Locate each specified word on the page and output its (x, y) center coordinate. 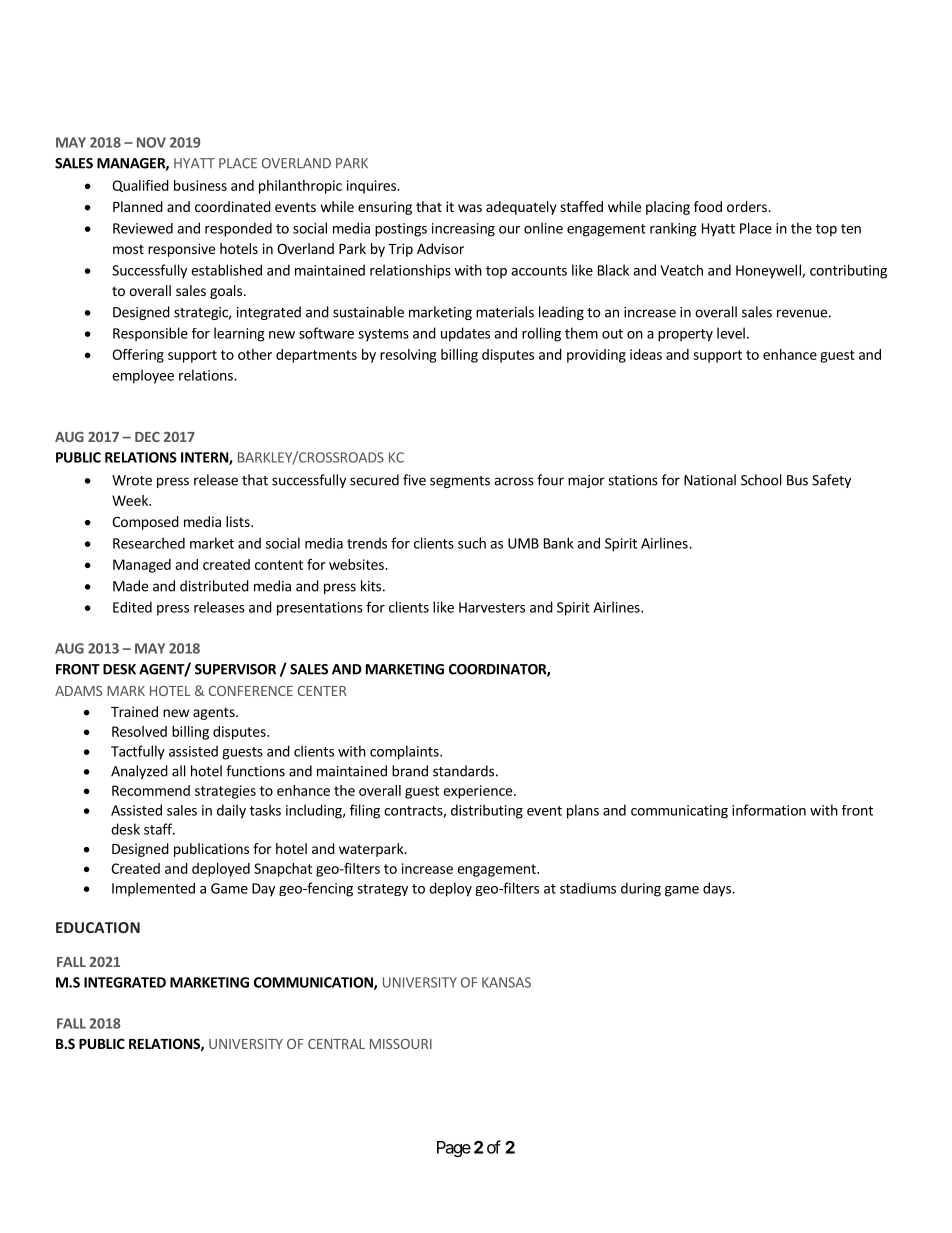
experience (477, 792)
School (761, 480)
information (769, 810)
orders (748, 206)
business (200, 185)
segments (460, 482)
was (470, 208)
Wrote (132, 480)
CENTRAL (336, 1044)
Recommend (151, 790)
